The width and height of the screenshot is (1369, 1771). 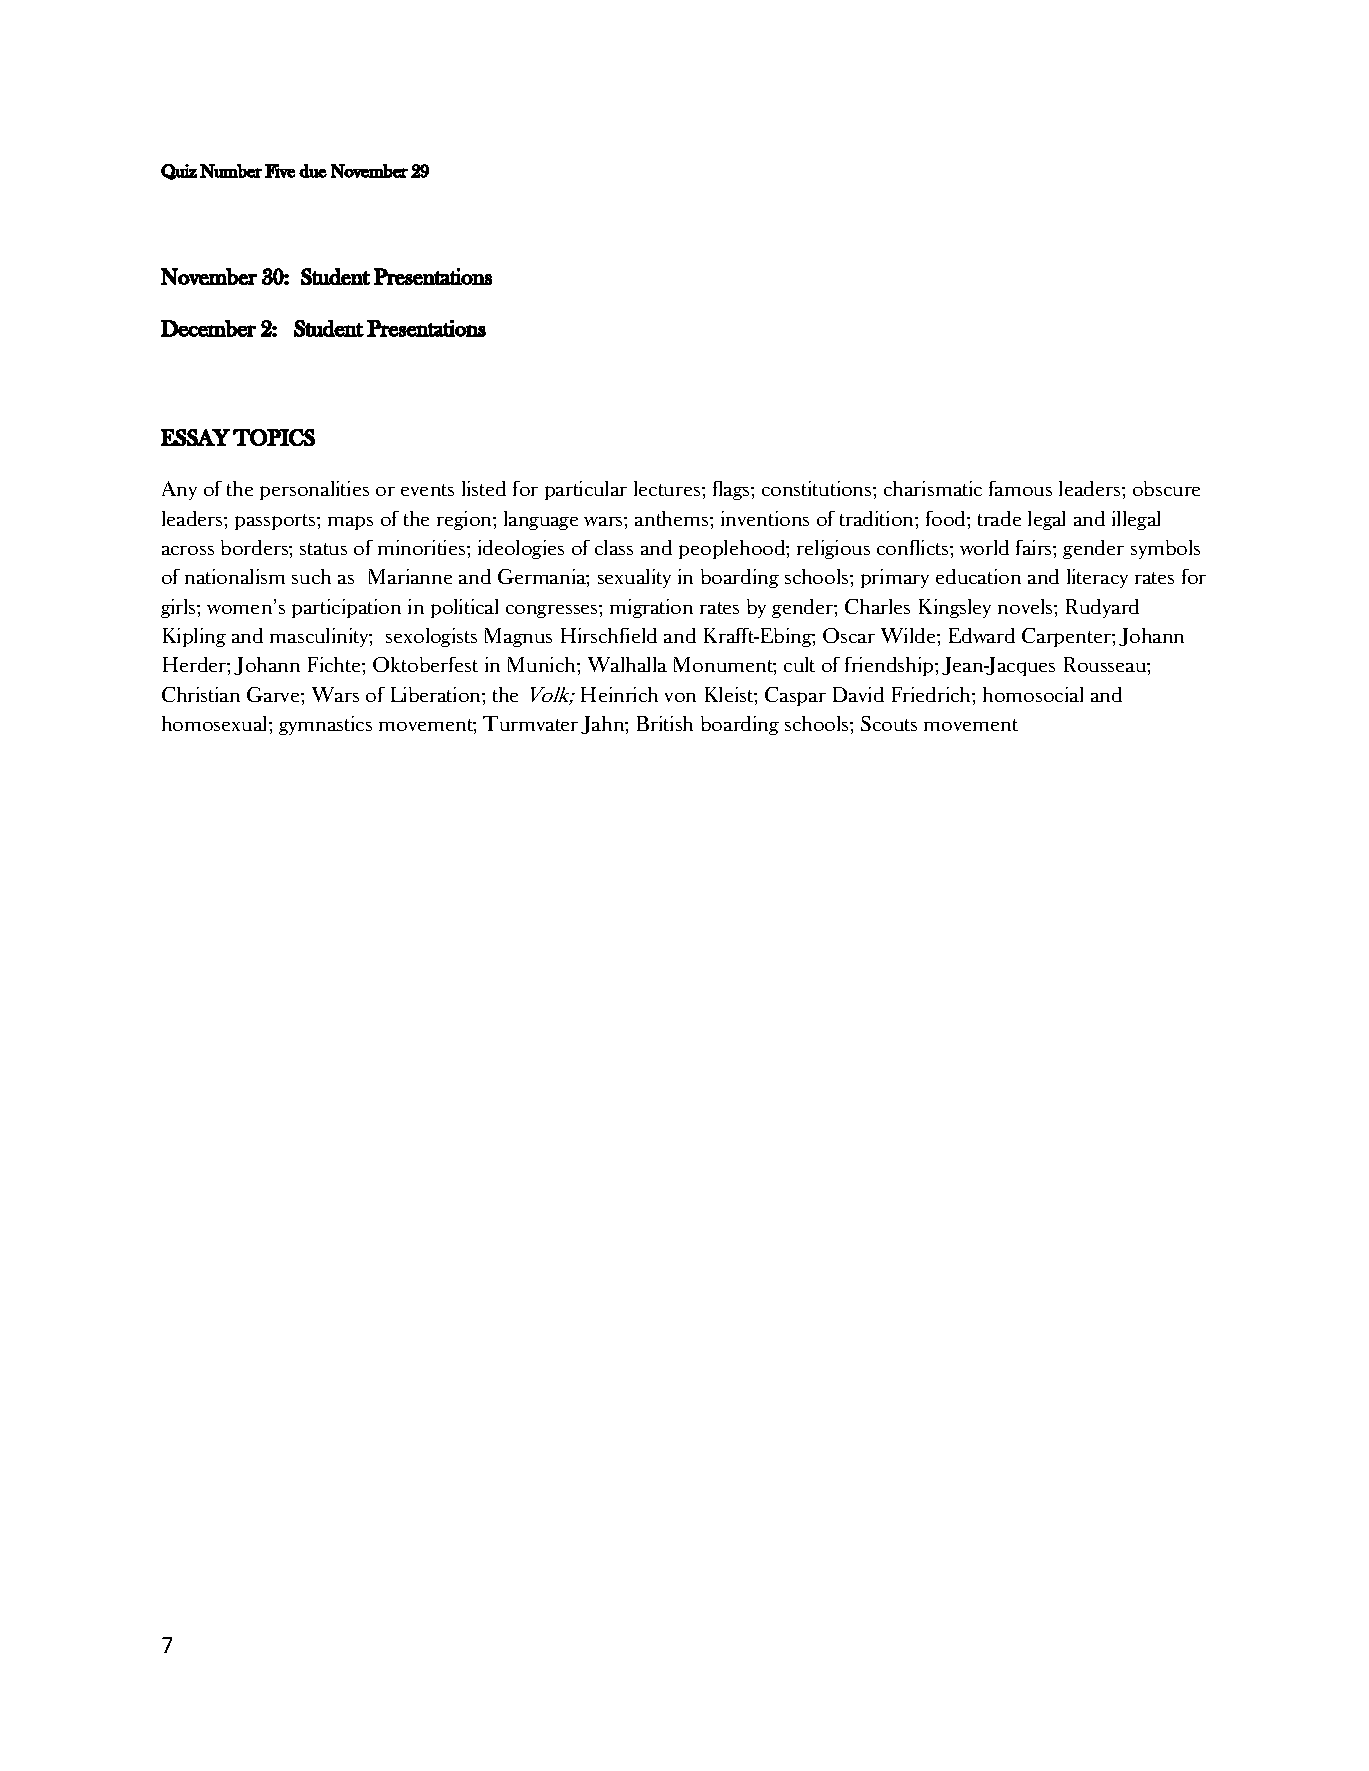 What do you see at coordinates (325, 725) in the screenshot?
I see `gymnastics` at bounding box center [325, 725].
